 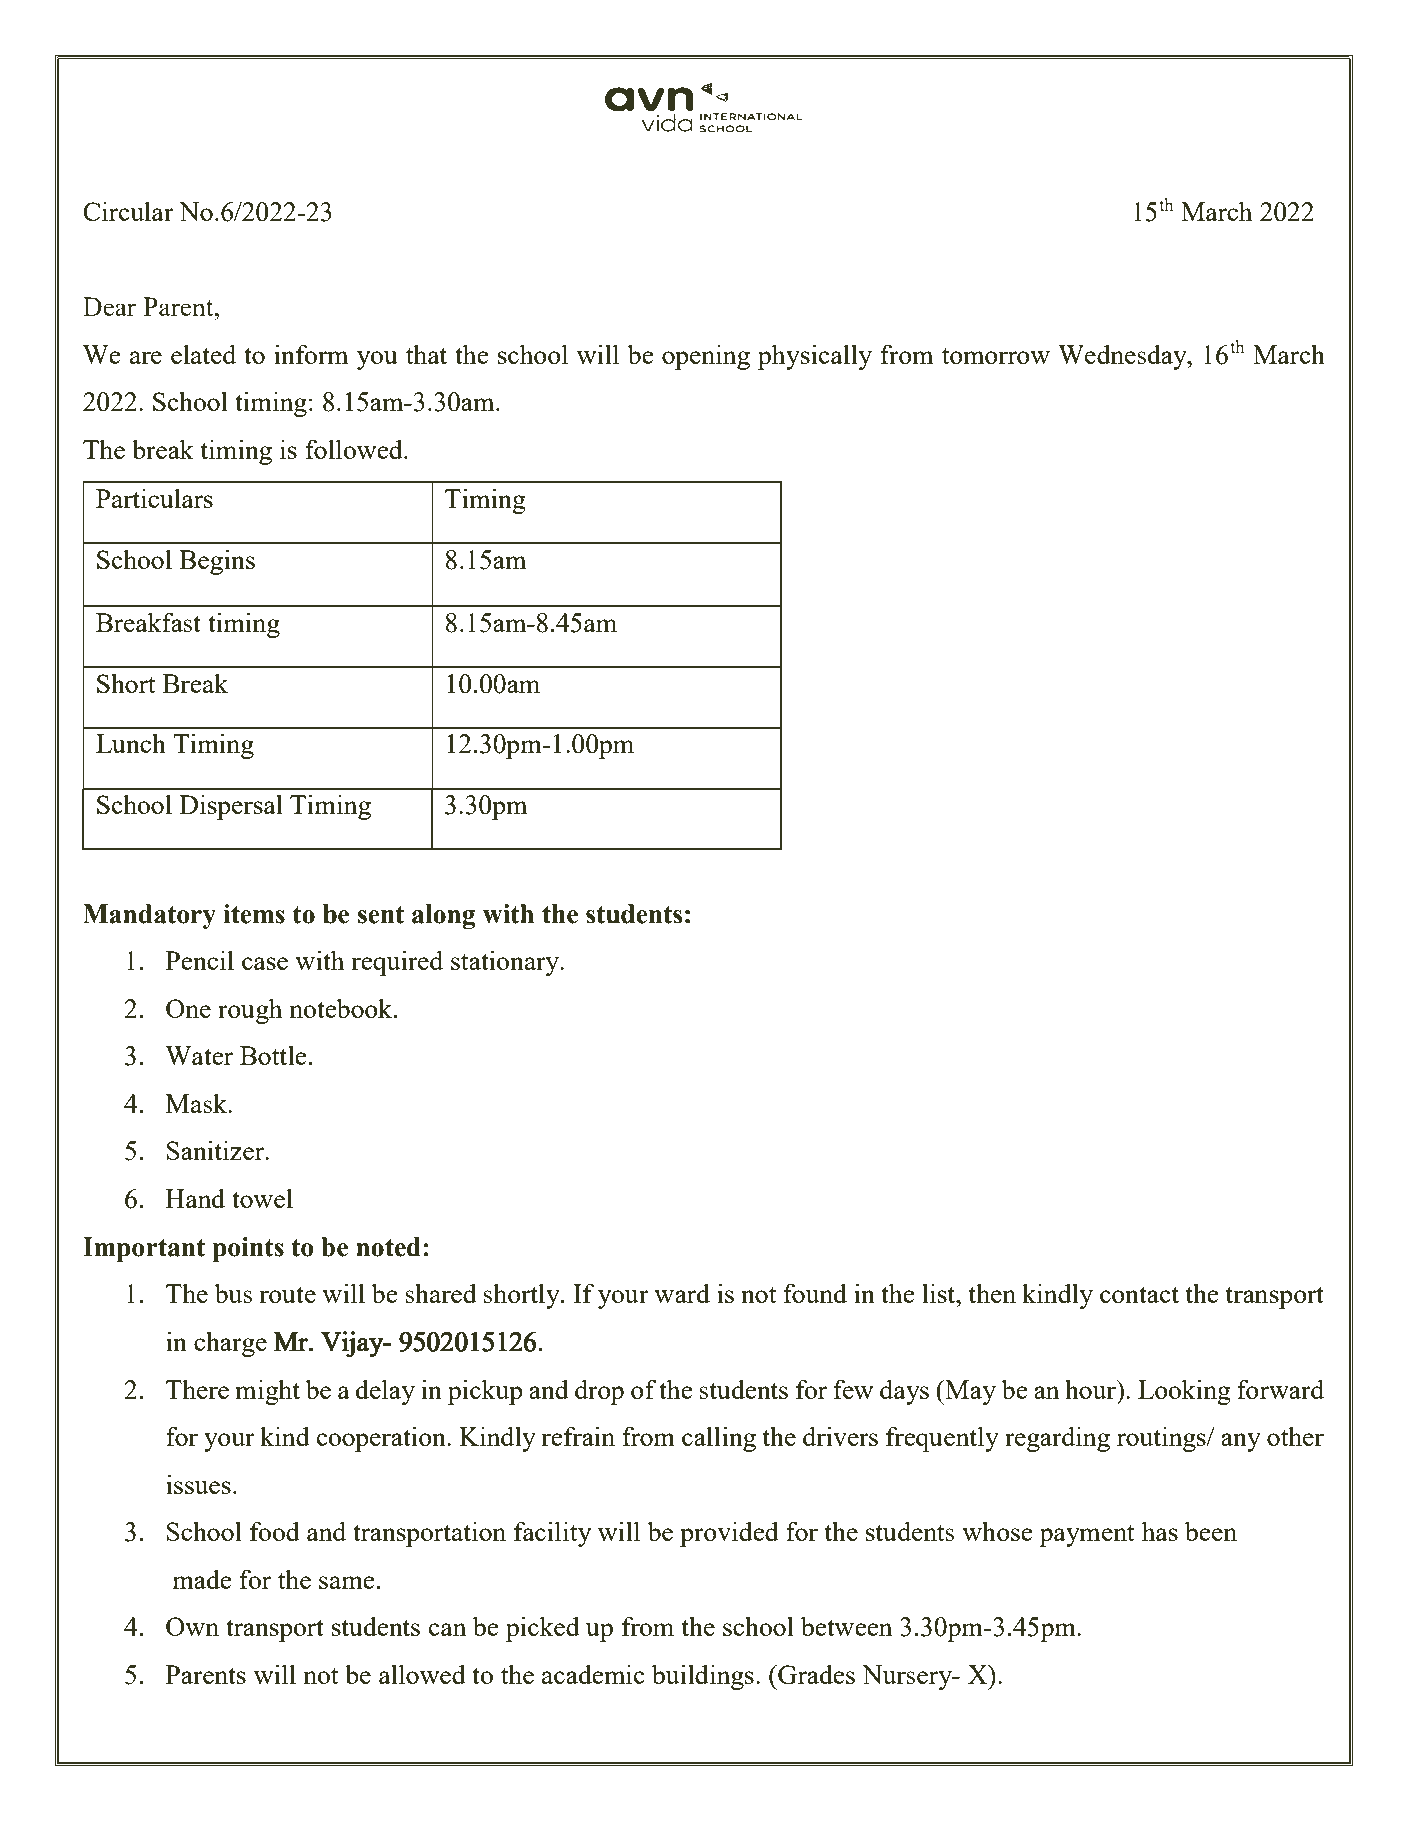 What do you see at coordinates (815, 1293) in the screenshot?
I see `found` at bounding box center [815, 1293].
